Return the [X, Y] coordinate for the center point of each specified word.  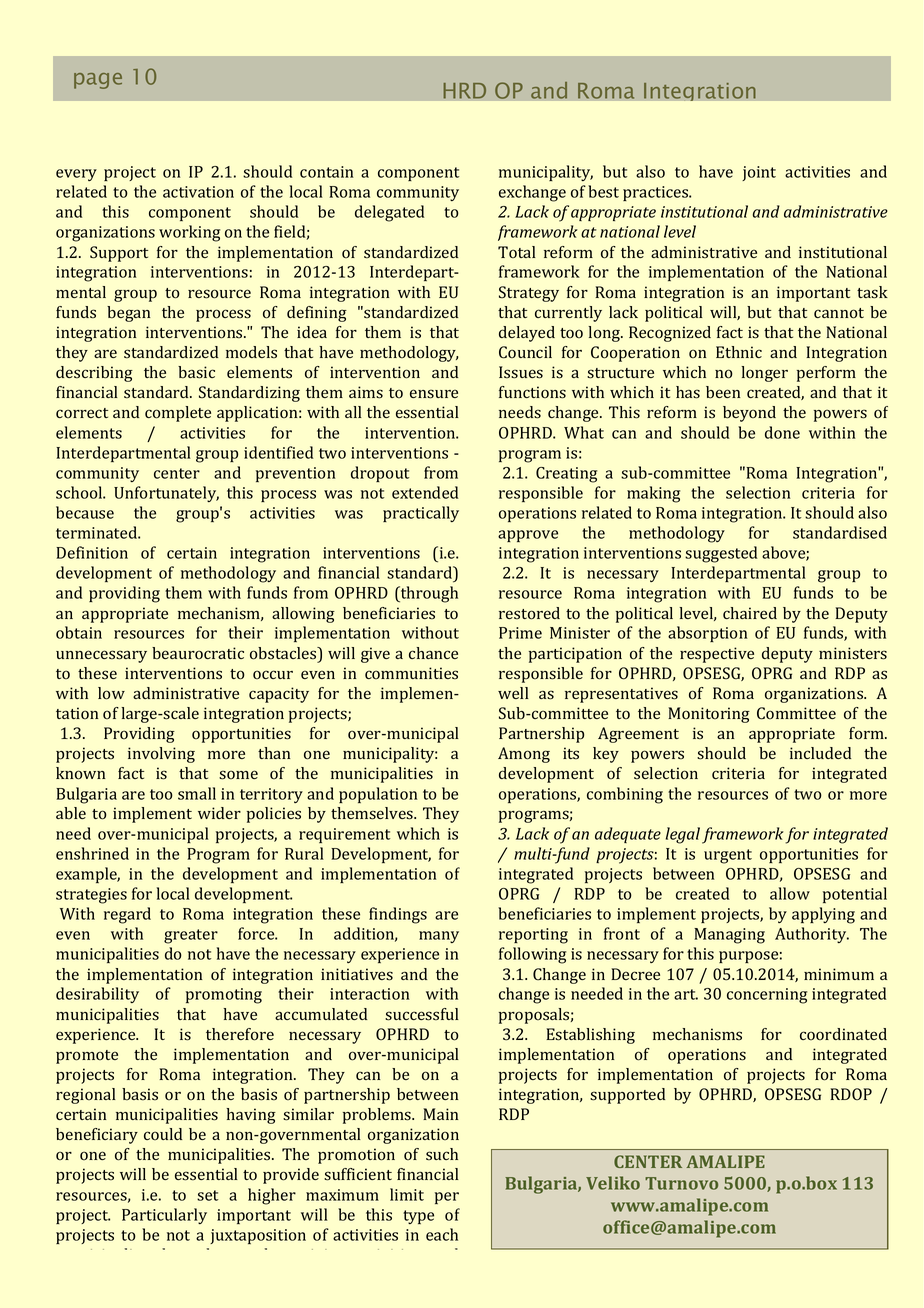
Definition [92, 552]
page [98, 81]
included [820, 753]
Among [524, 755]
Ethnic [739, 352]
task [872, 292]
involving [161, 755]
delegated [389, 213]
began [128, 314]
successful [422, 1014]
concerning [767, 996]
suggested [721, 554]
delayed [527, 334]
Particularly [164, 1216]
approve [528, 536]
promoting [224, 996]
